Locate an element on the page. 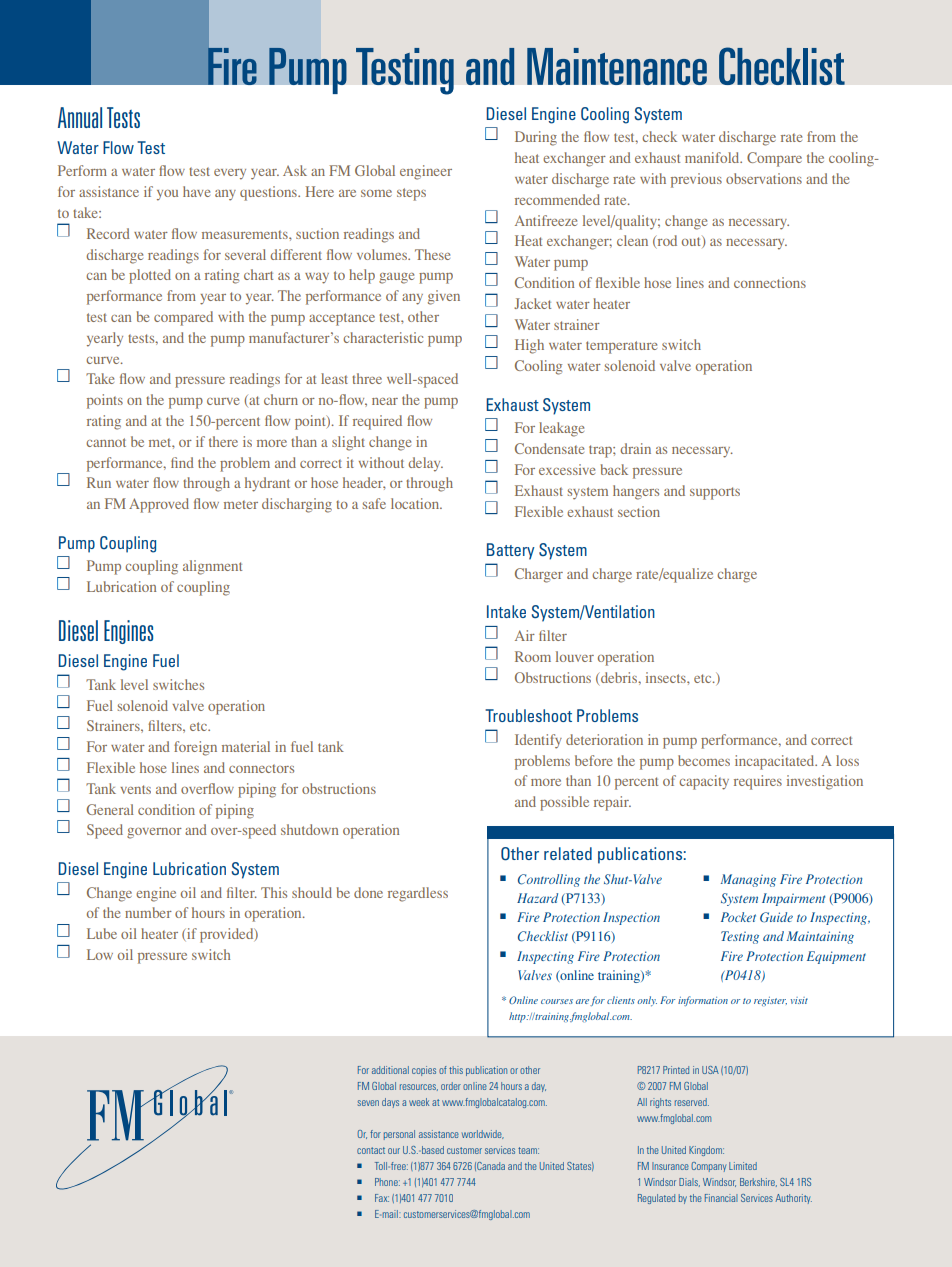 Image resolution: width=952 pixels, height=1267 pixels. manifold is located at coordinates (713, 157).
